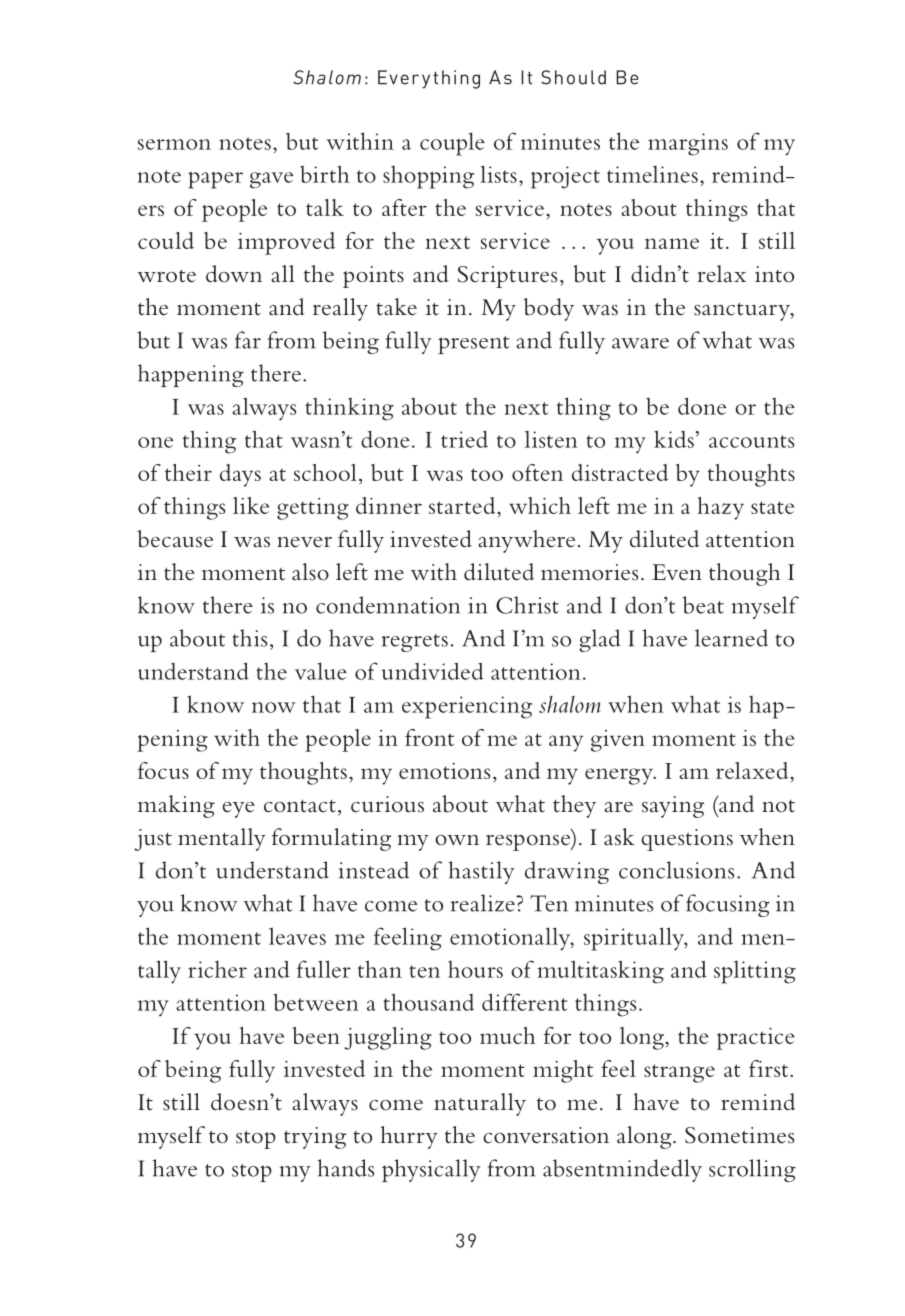 The height and width of the screenshot is (1316, 905). Describe the element at coordinates (473, 345) in the screenshot. I see `present` at that location.
